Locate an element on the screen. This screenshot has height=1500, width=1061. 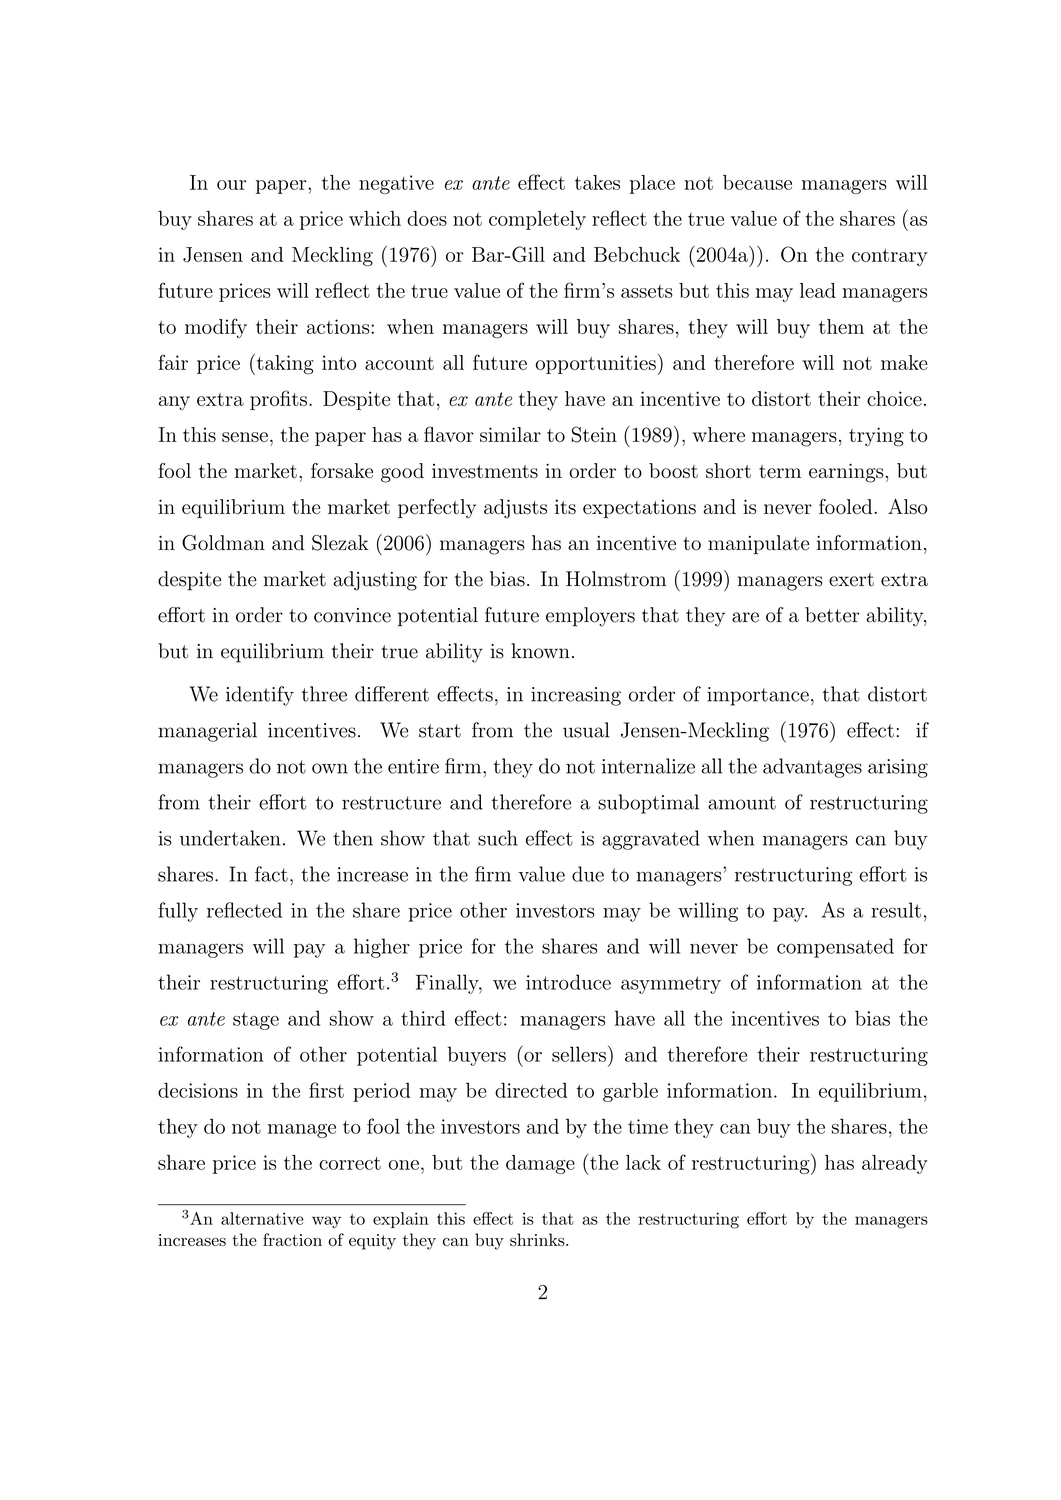
because is located at coordinates (757, 182).
